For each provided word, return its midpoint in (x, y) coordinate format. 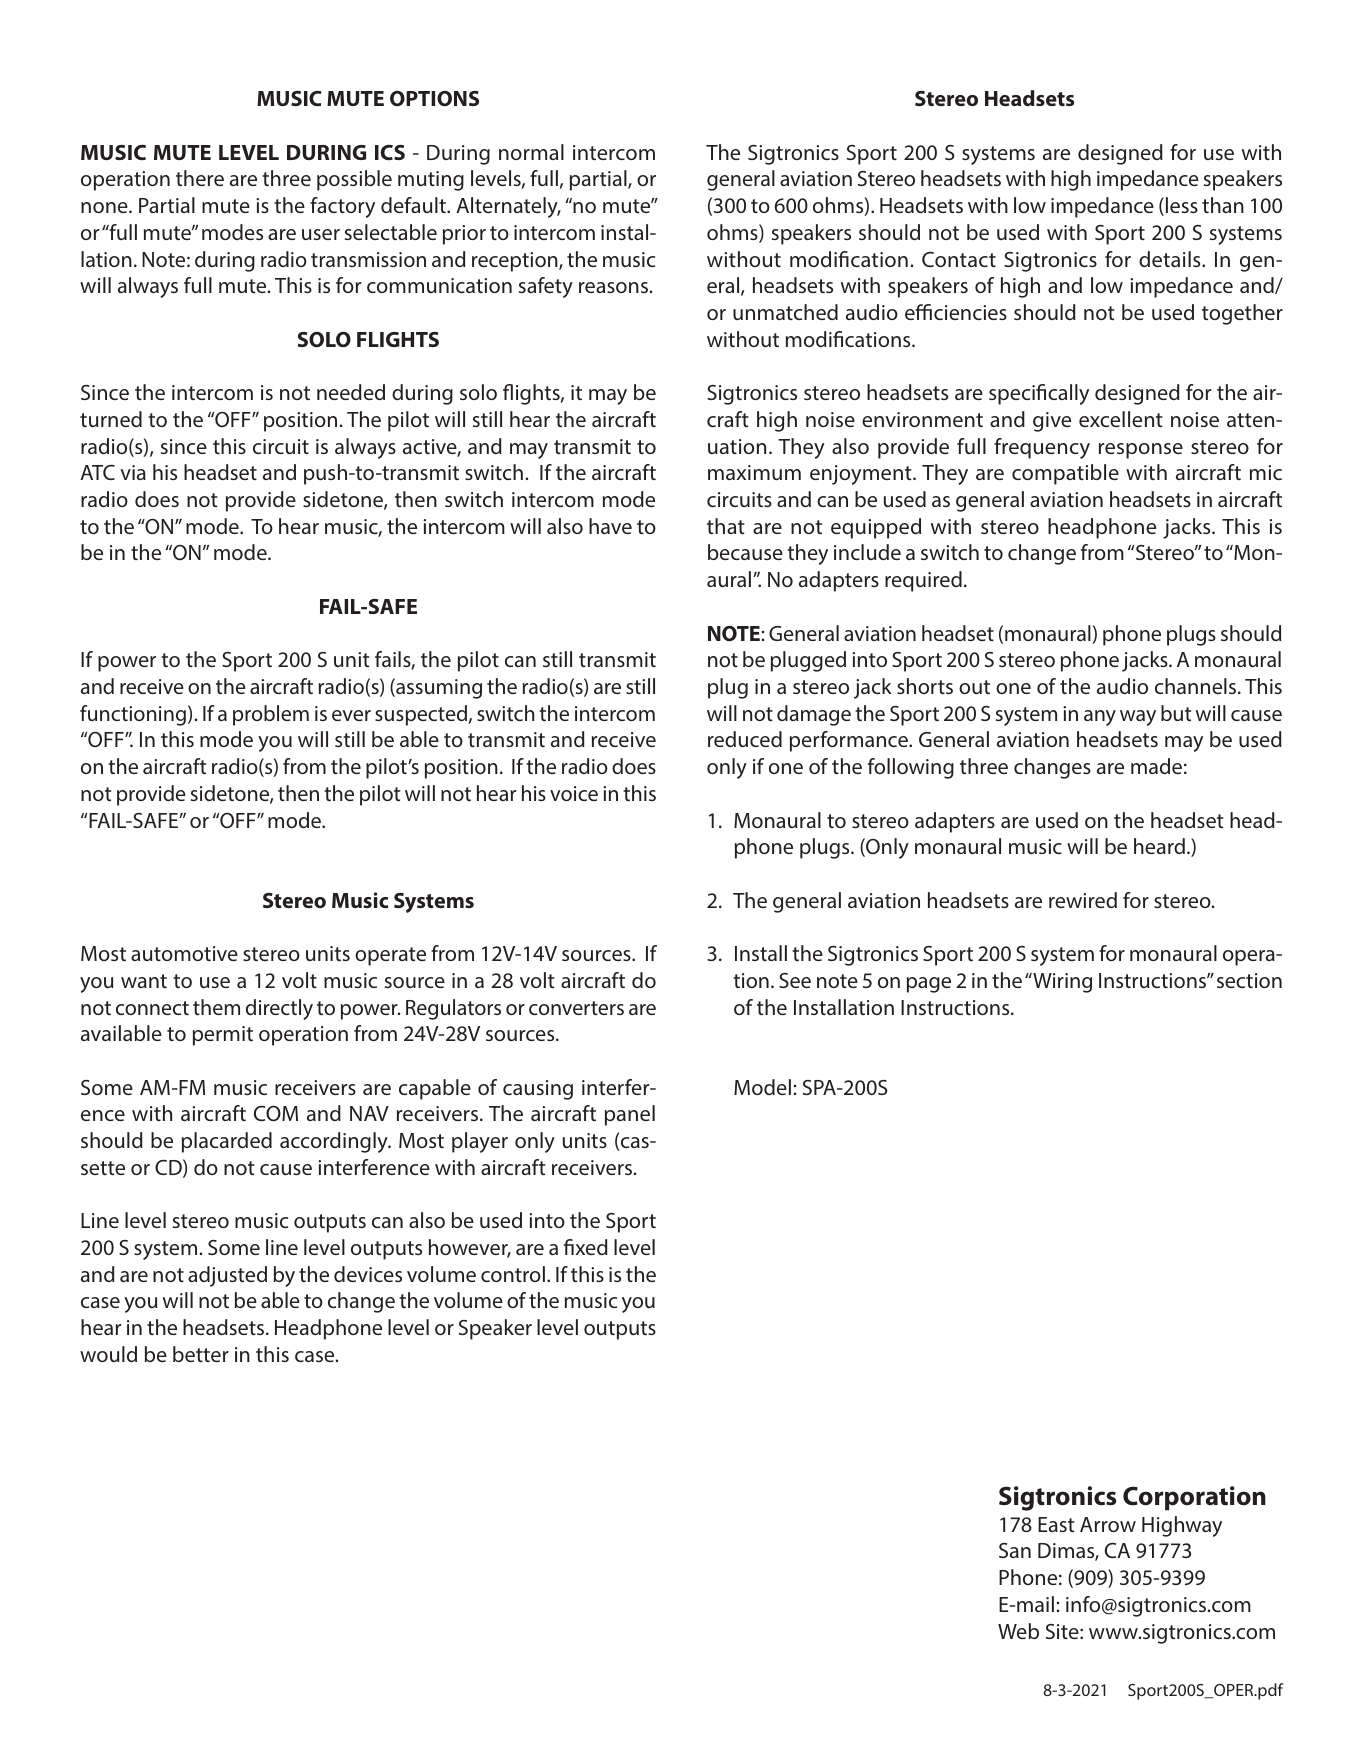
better (201, 1354)
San (1015, 1550)
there (200, 178)
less (1182, 205)
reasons (613, 287)
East (1056, 1524)
